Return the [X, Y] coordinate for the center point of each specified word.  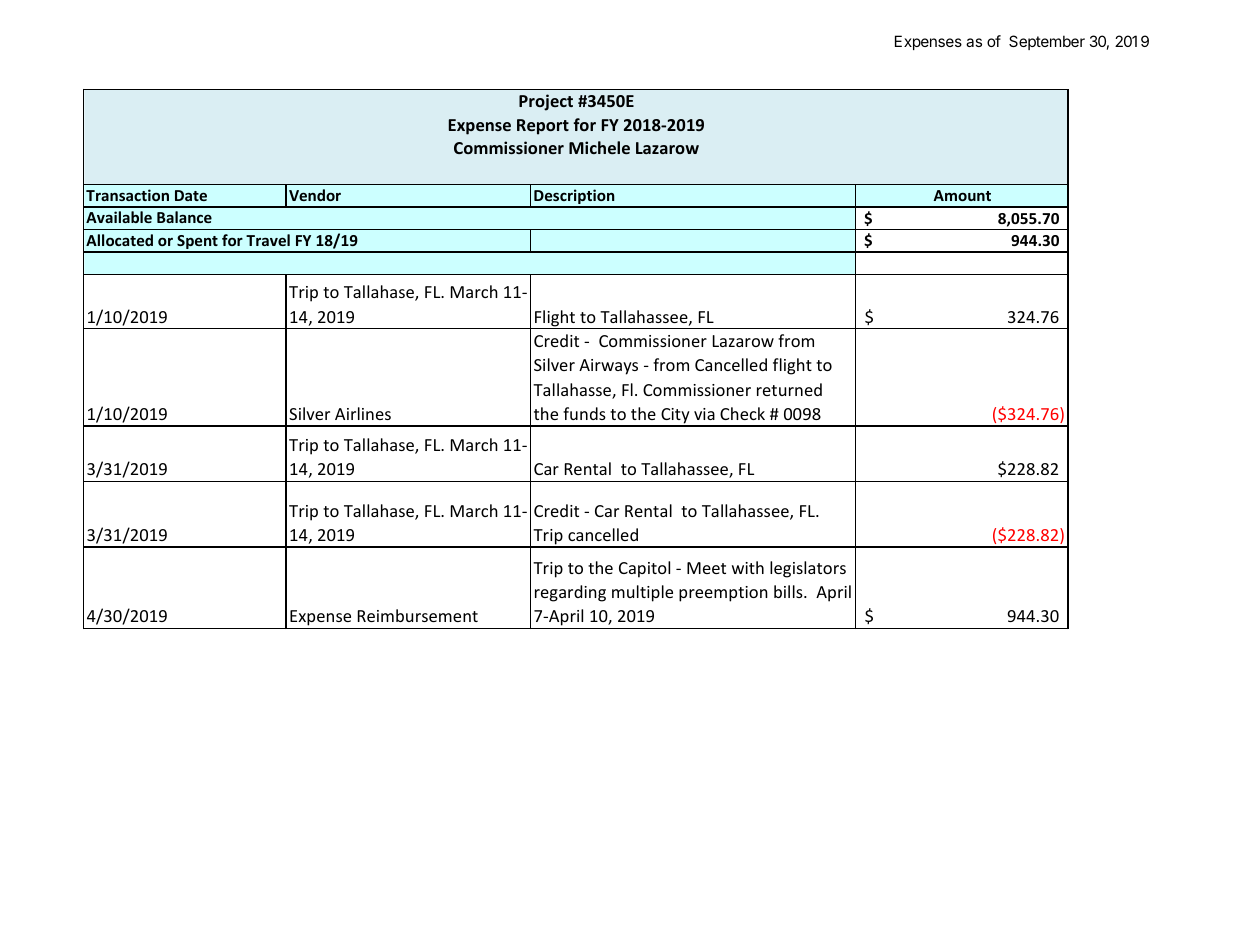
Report [543, 127]
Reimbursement [418, 615]
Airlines [363, 413]
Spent [197, 243]
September [1047, 42]
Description [574, 198]
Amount [962, 195]
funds [584, 413]
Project [546, 102]
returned [789, 389]
